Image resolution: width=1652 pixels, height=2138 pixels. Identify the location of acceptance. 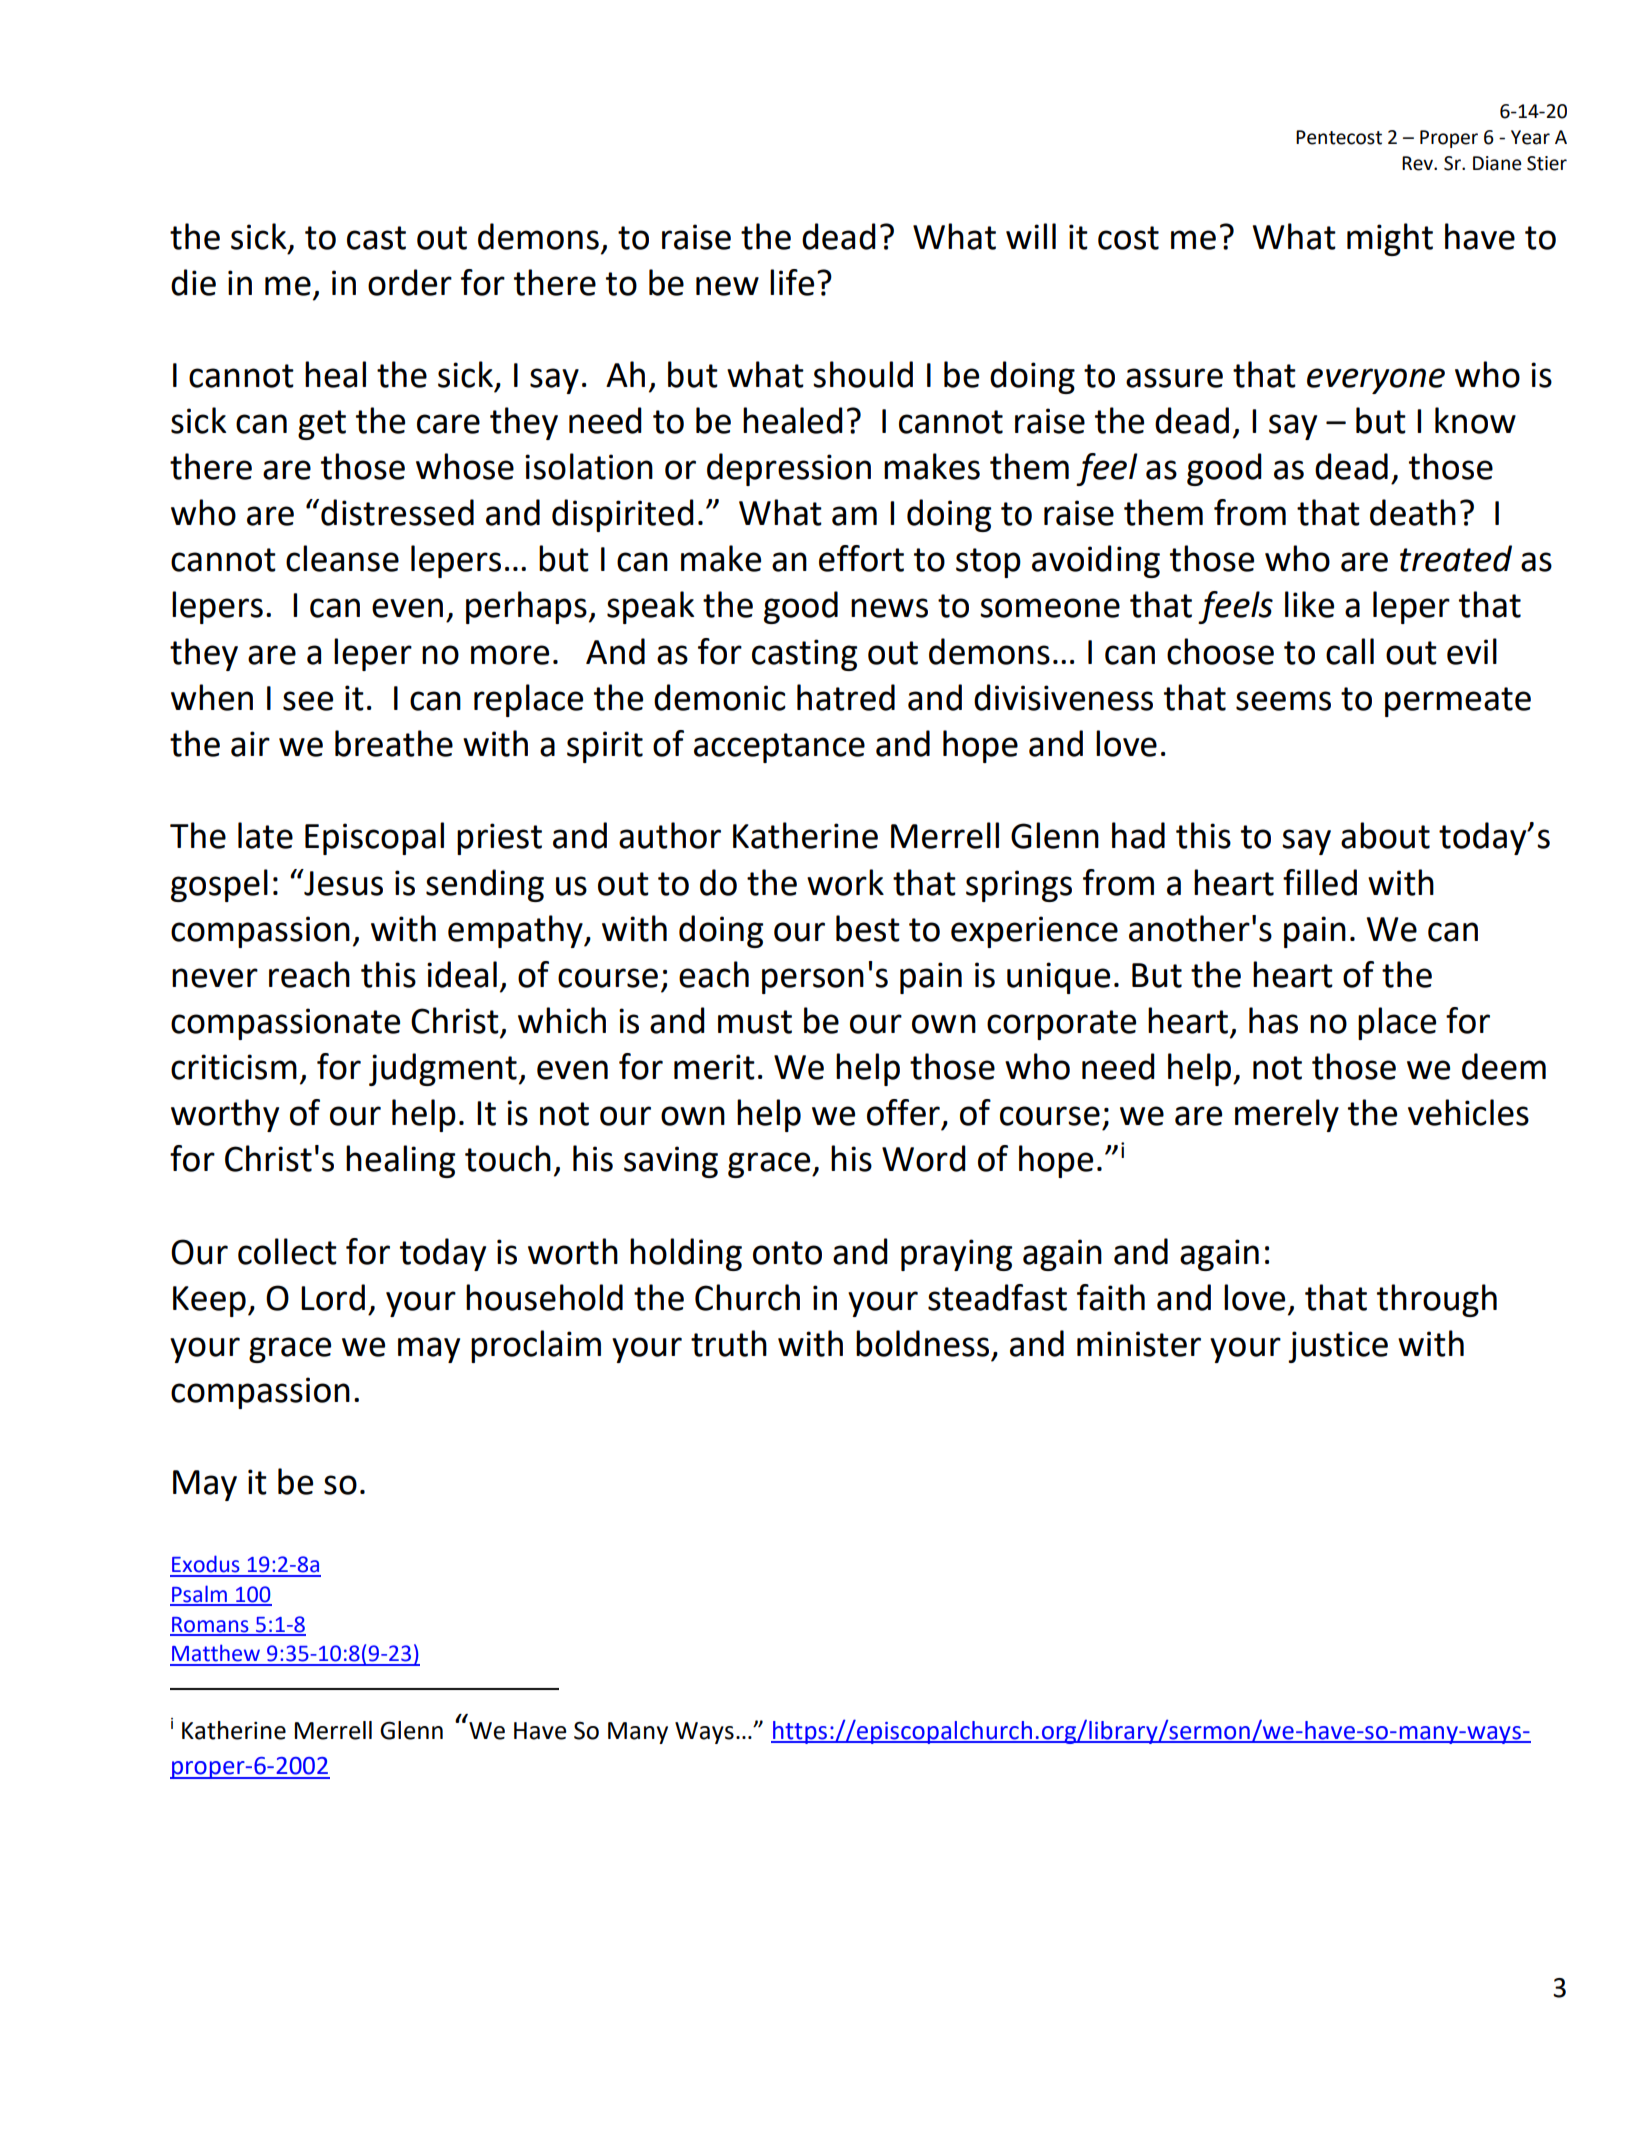
(779, 748).
